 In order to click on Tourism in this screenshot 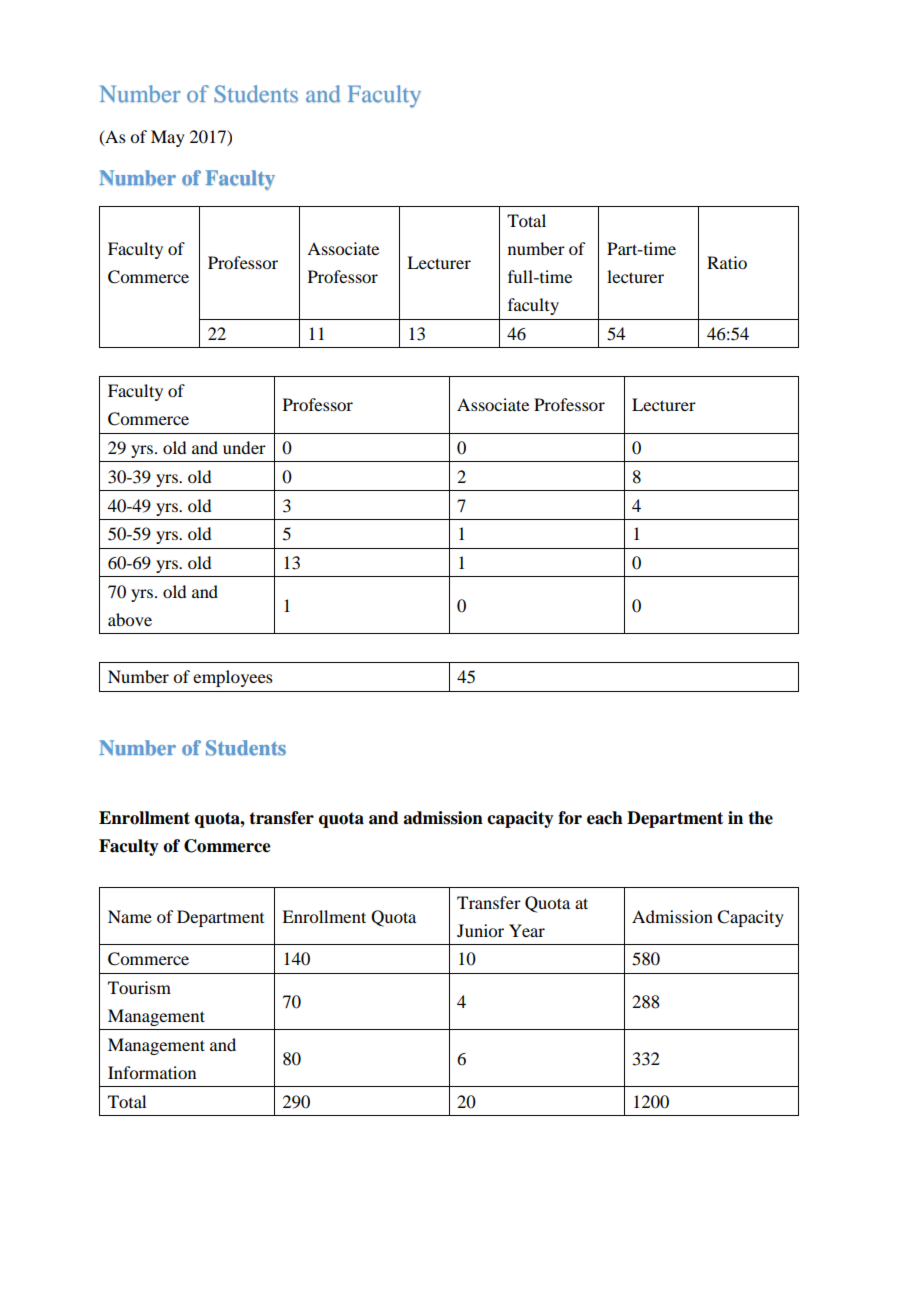, I will do `click(139, 987)`.
